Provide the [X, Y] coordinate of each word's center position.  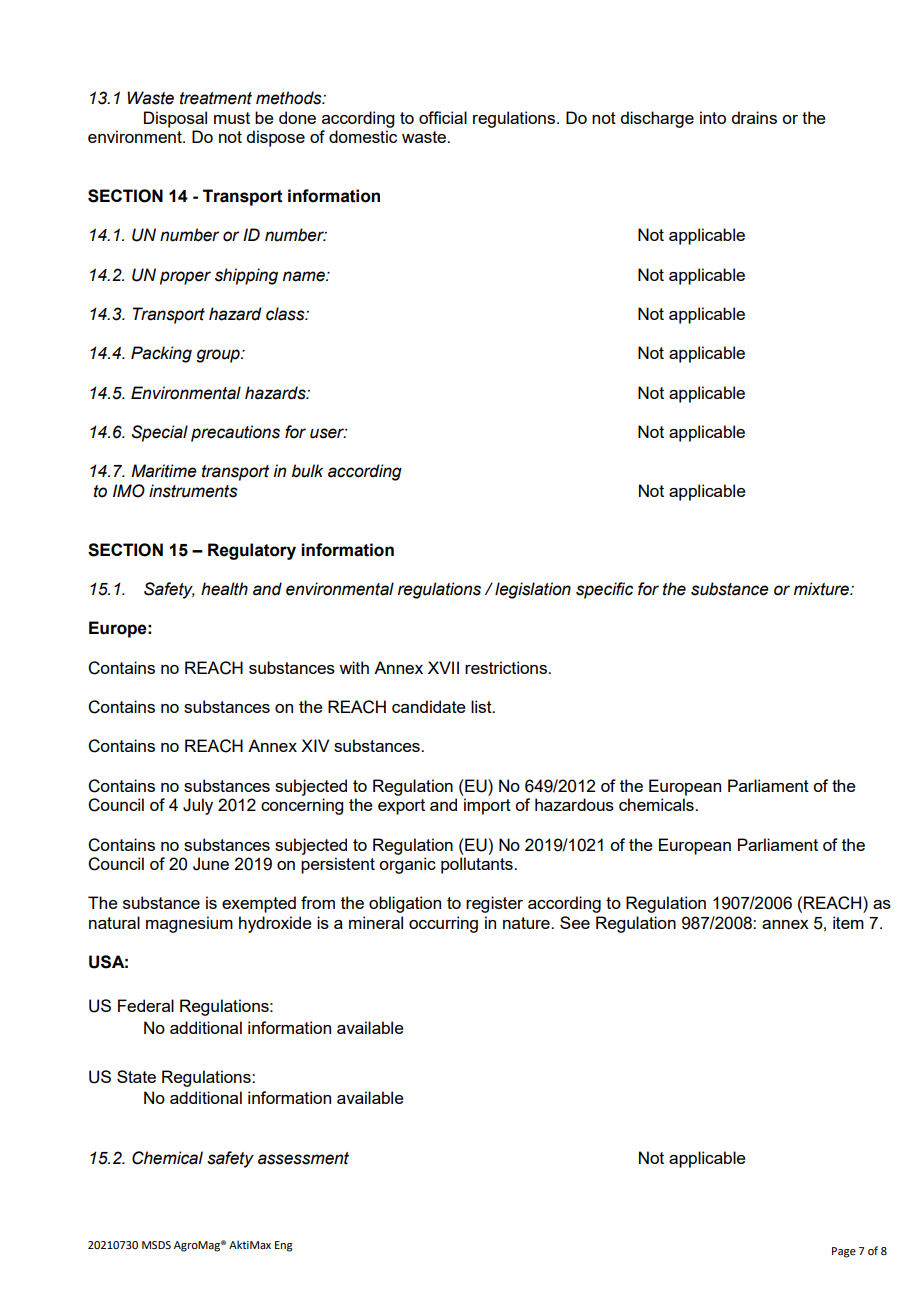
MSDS [156, 1245]
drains [754, 117]
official [443, 117]
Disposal [175, 119]
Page [844, 1252]
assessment [303, 1158]
